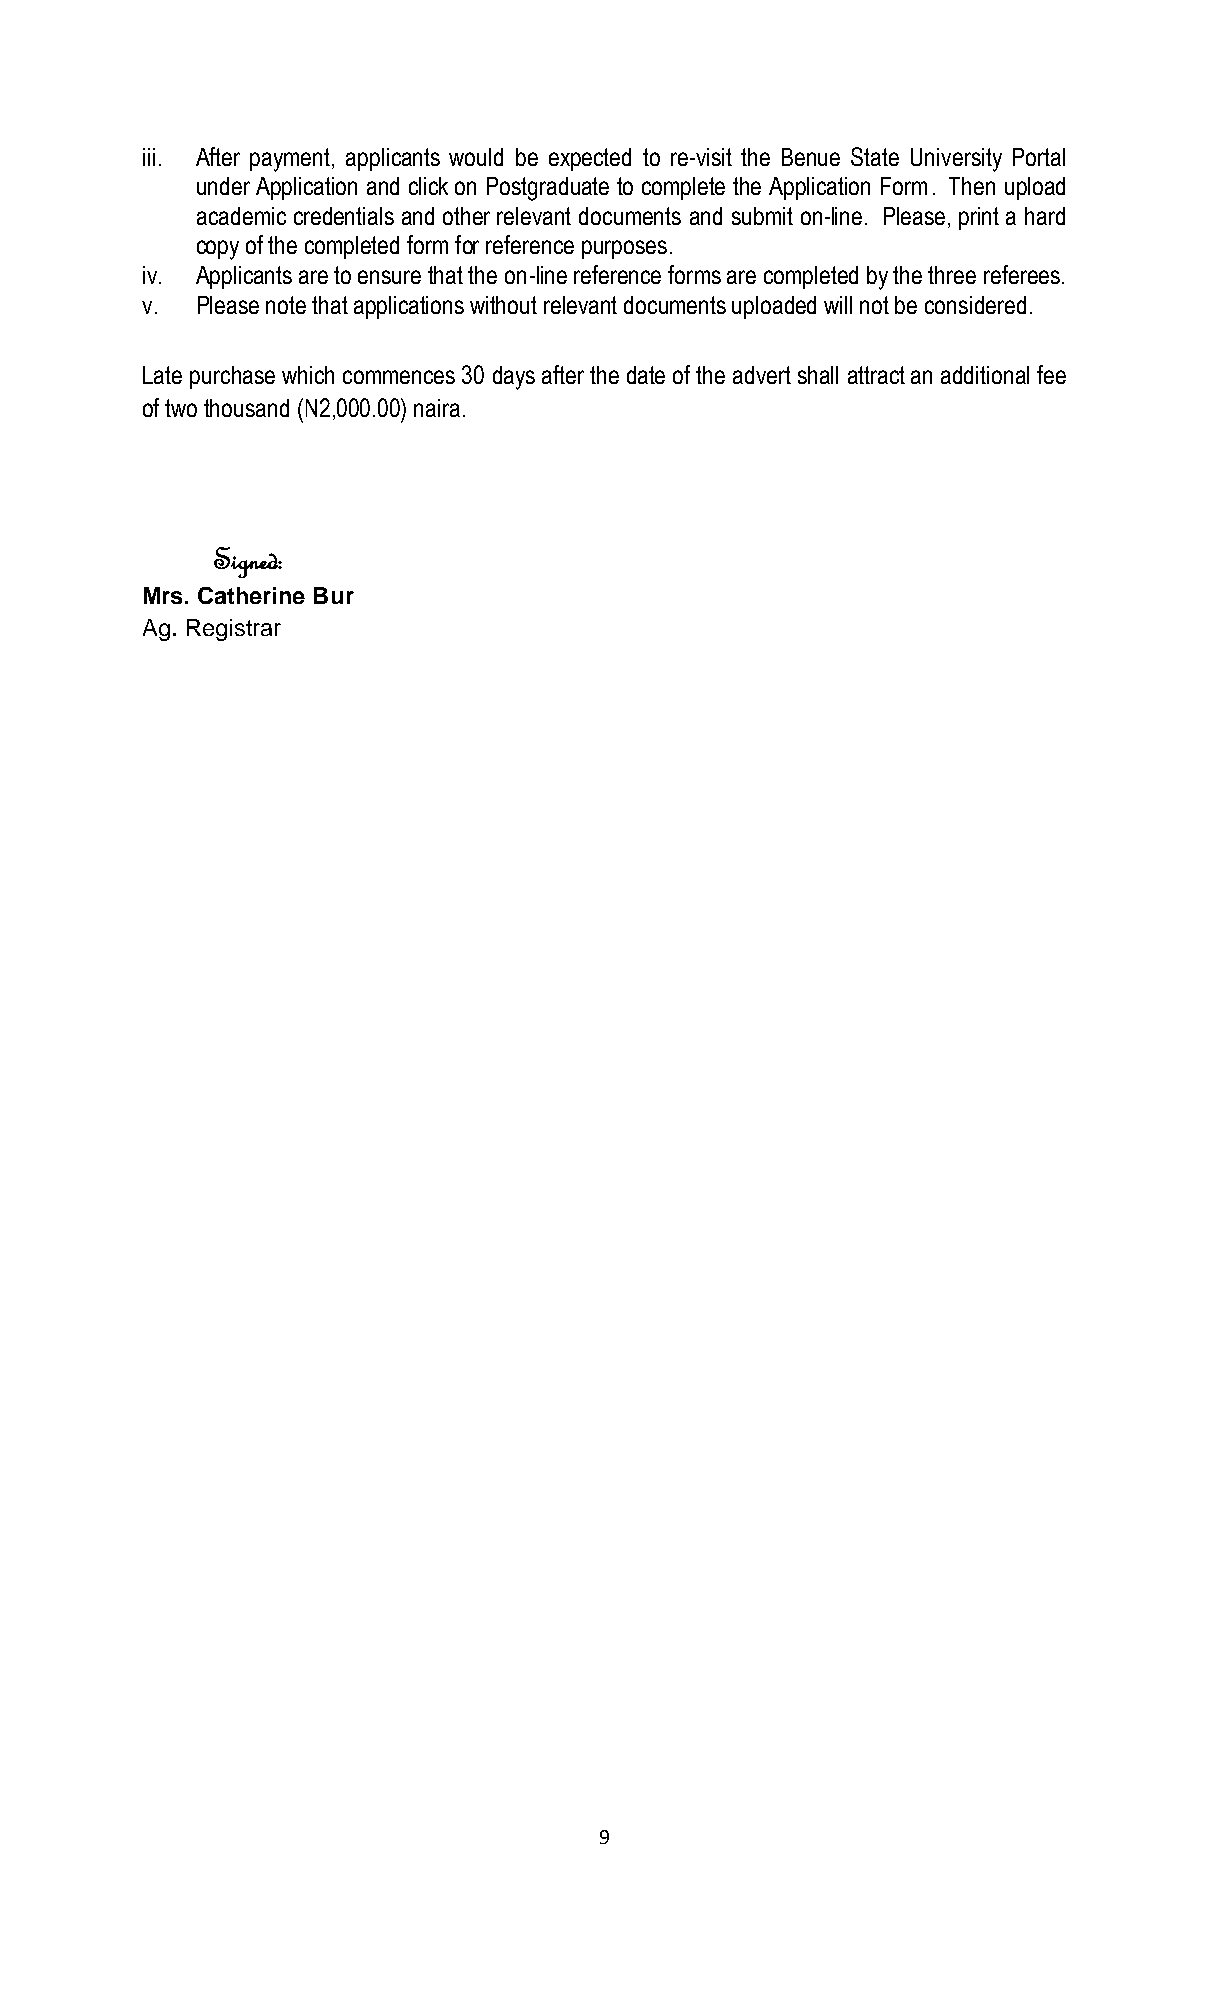 The height and width of the document is (1992, 1209). I want to click on payment, so click(291, 160).
